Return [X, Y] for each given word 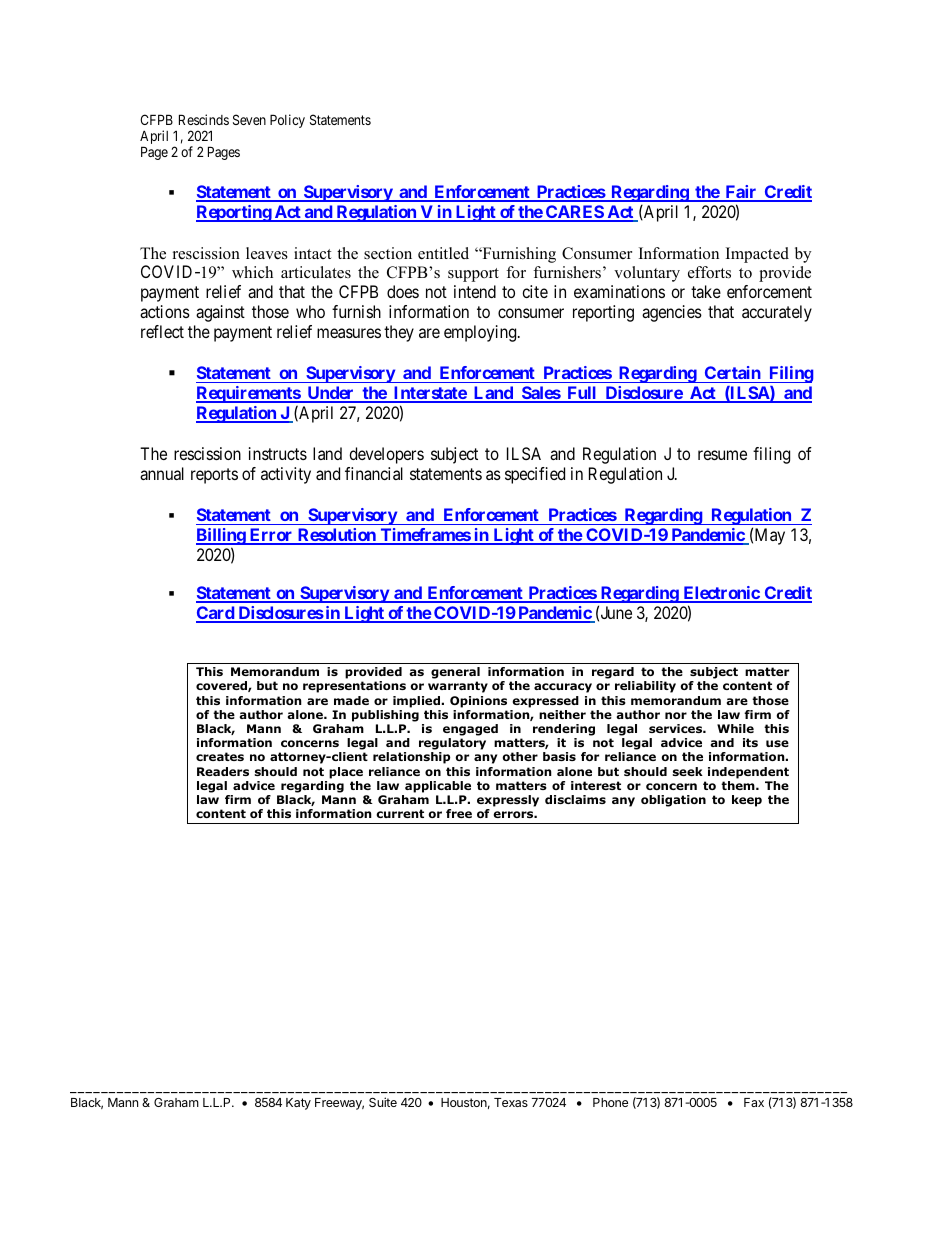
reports [214, 476]
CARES [574, 213]
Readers [223, 771]
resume [722, 455]
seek [687, 771]
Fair [741, 193]
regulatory [452, 745]
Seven [249, 119]
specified [535, 475]
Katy [298, 1104]
